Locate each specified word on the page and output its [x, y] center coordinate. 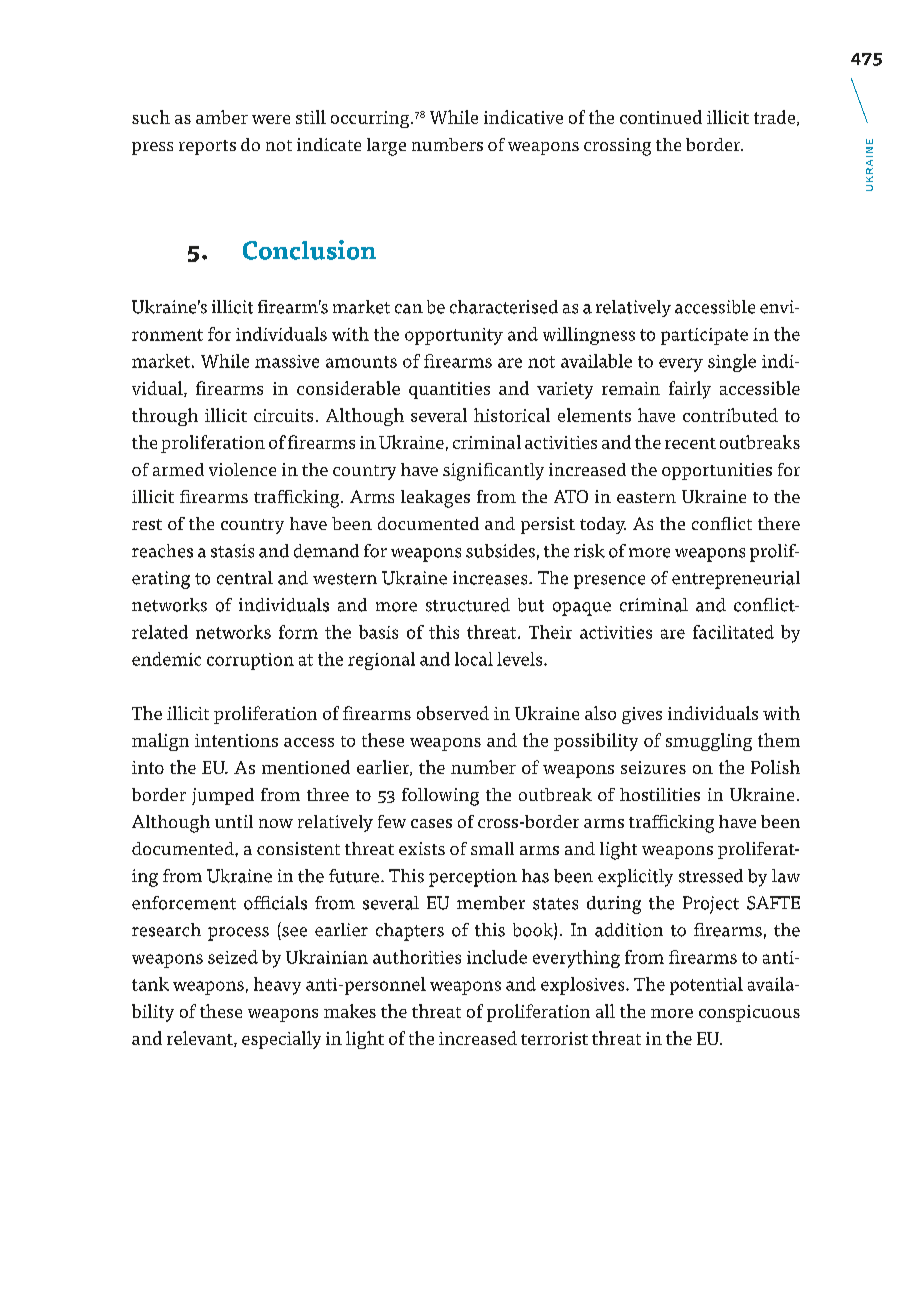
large [386, 147]
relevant [201, 1039]
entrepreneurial [736, 580]
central [245, 578]
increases [491, 578]
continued [661, 117]
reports [207, 147]
